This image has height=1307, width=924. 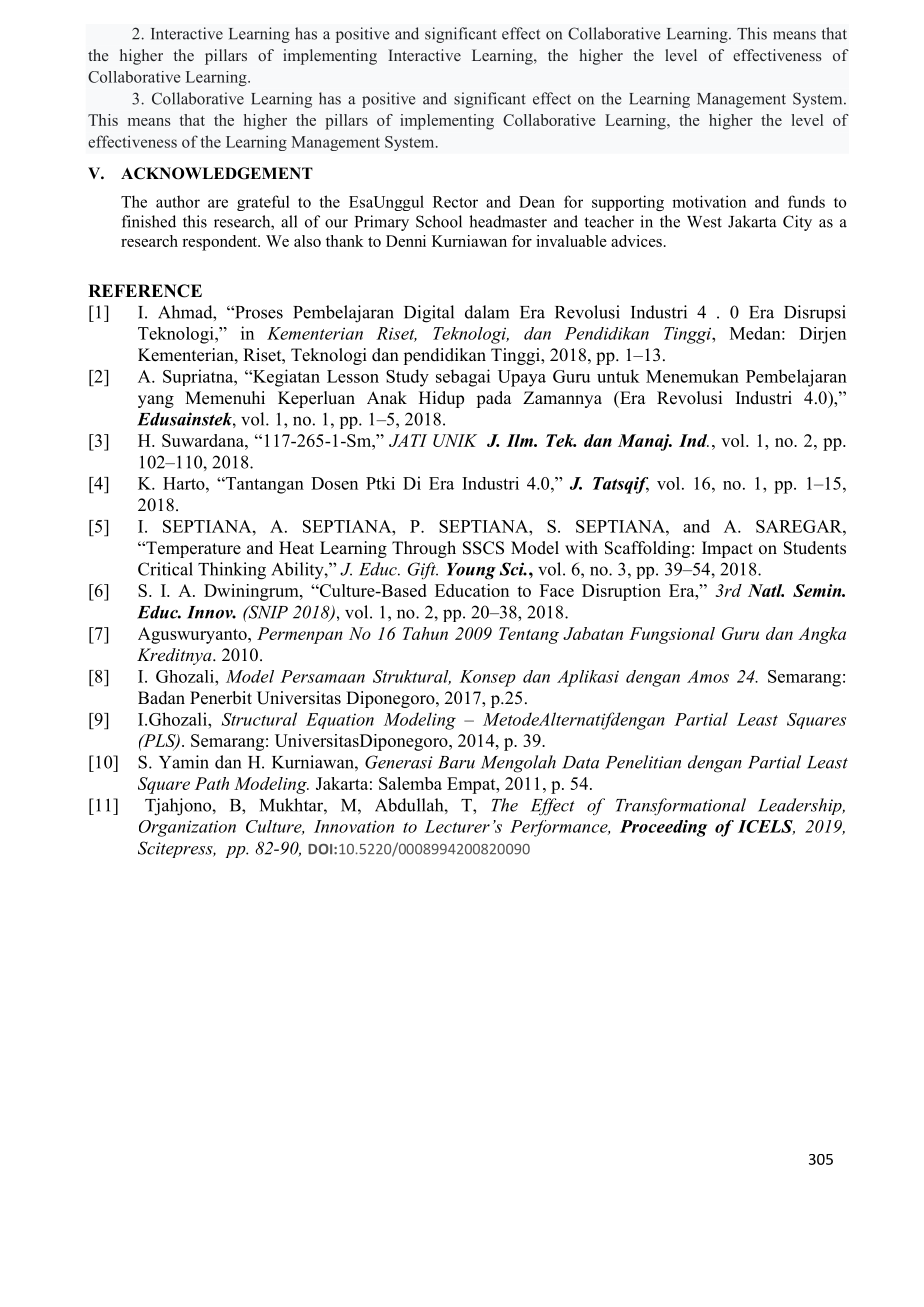 I want to click on Impact, so click(x=727, y=549).
